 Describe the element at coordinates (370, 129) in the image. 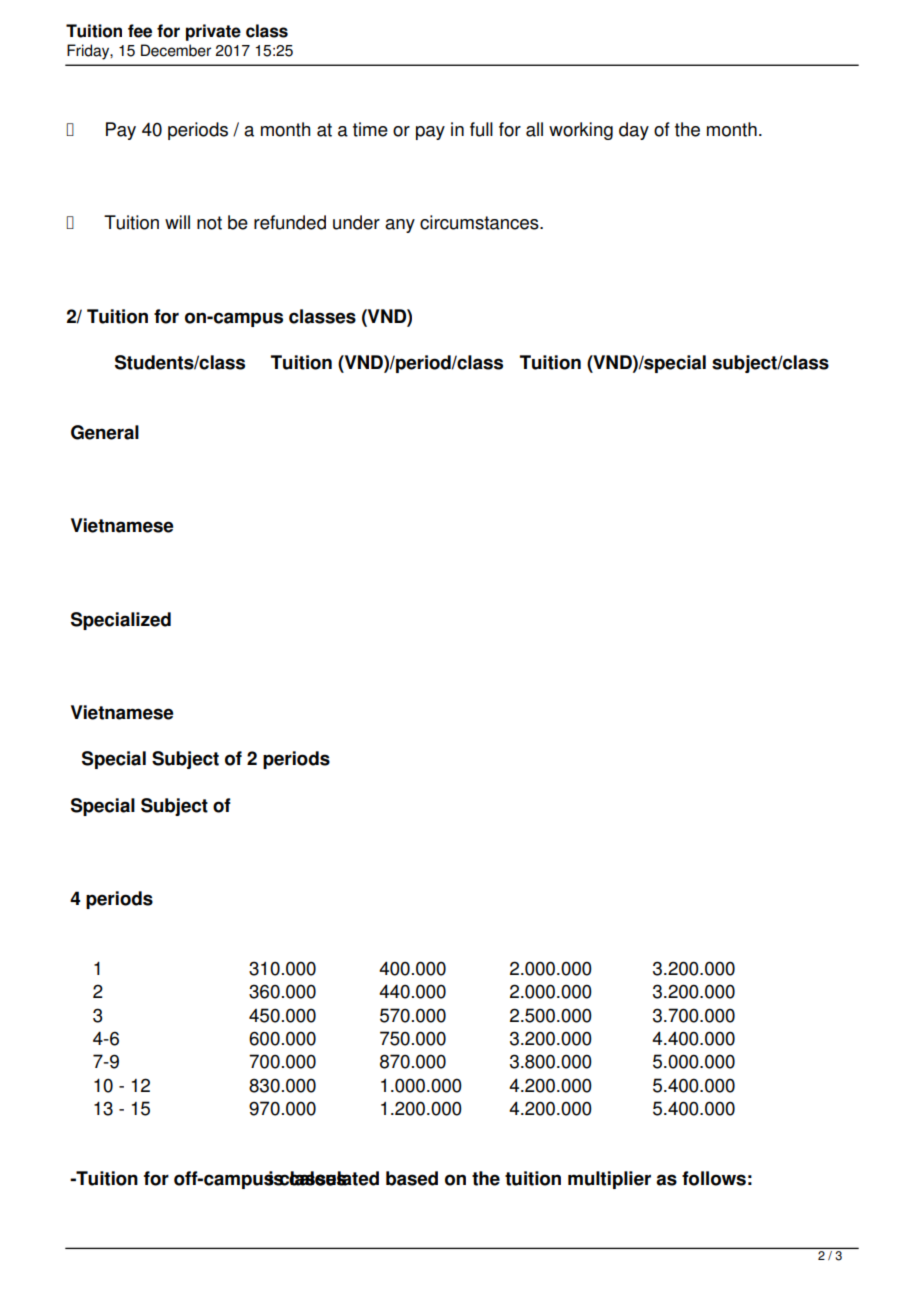

I see `time` at that location.
